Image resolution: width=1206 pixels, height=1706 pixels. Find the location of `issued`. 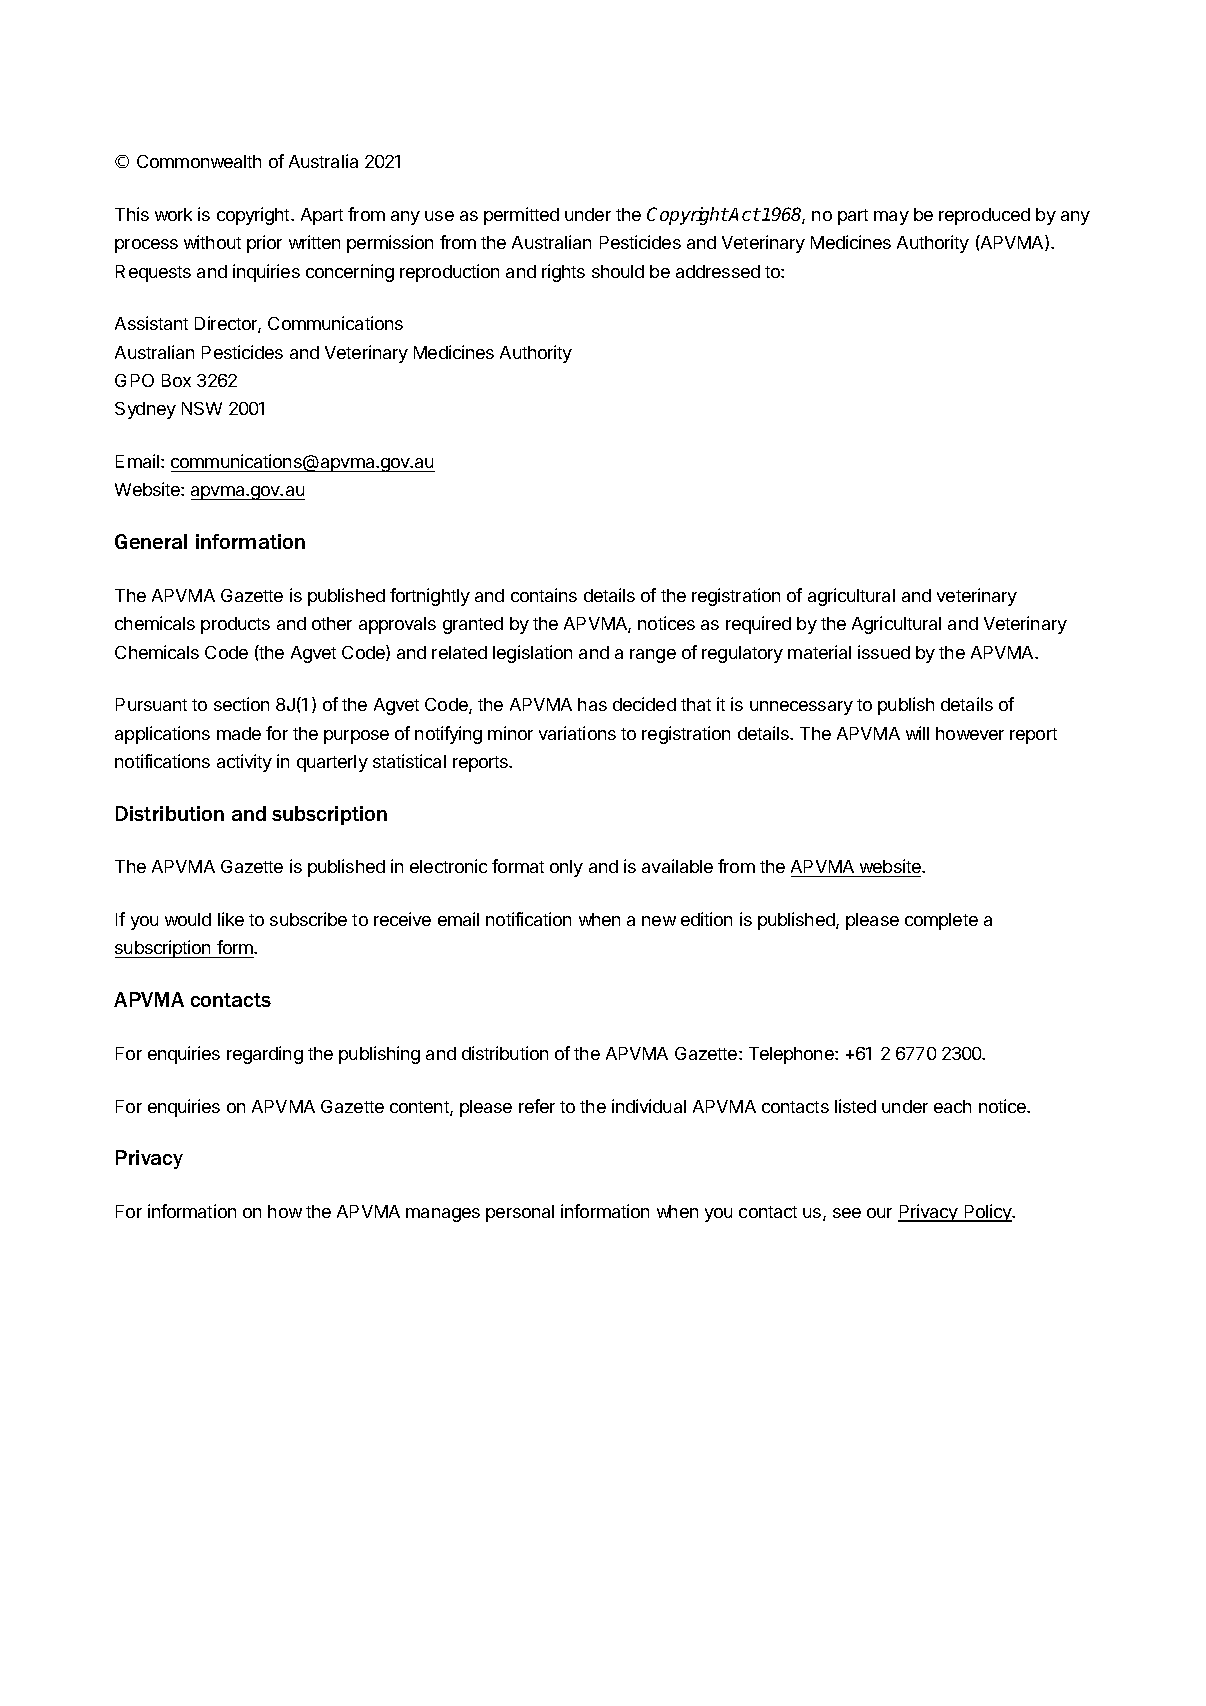

issued is located at coordinates (884, 652).
